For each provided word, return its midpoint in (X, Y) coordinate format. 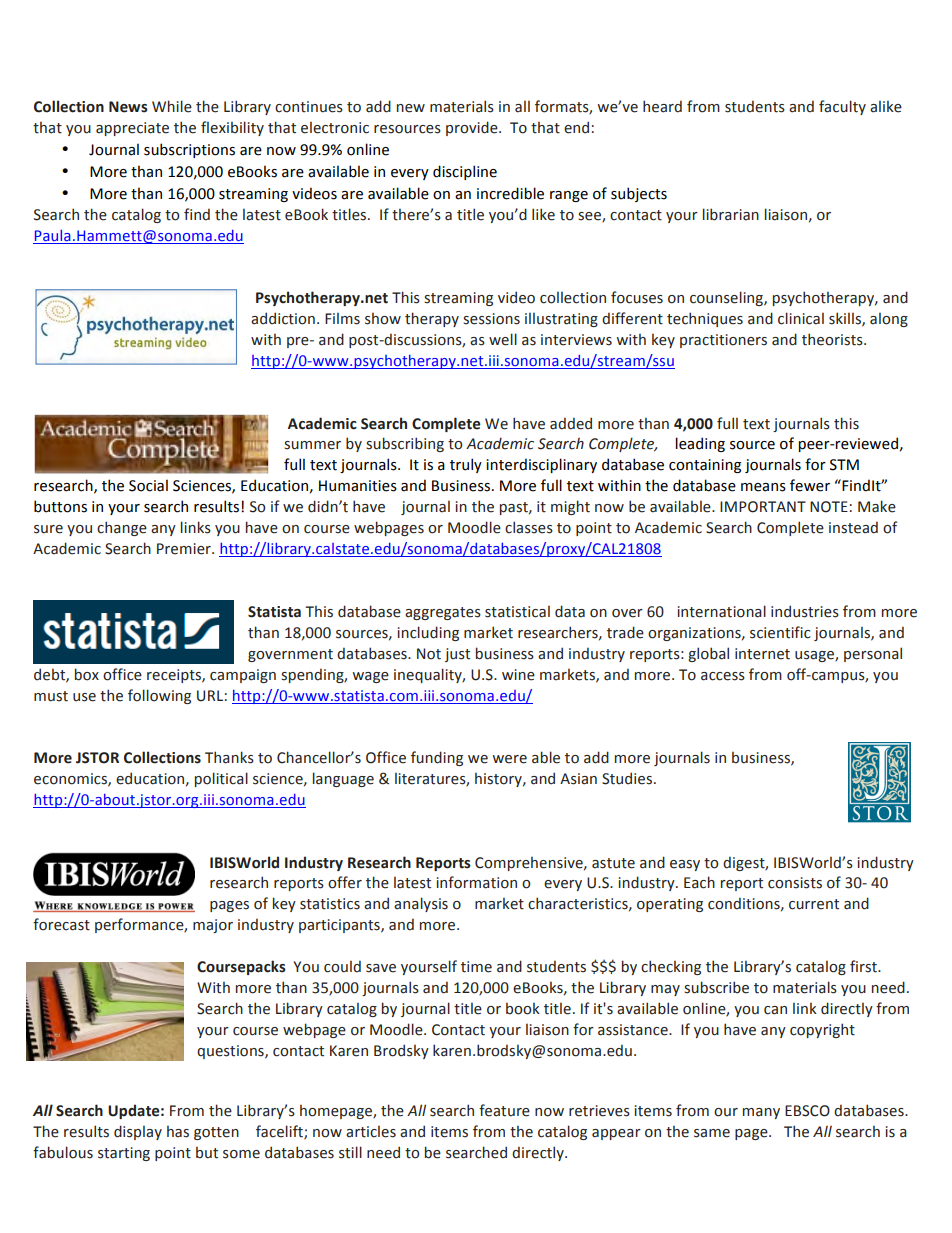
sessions (491, 319)
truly (466, 465)
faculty (842, 107)
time (476, 967)
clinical (801, 318)
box (87, 674)
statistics (330, 904)
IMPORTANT (763, 507)
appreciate (132, 129)
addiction (283, 318)
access (723, 676)
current (814, 904)
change (122, 528)
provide (473, 128)
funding (437, 758)
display (138, 1132)
